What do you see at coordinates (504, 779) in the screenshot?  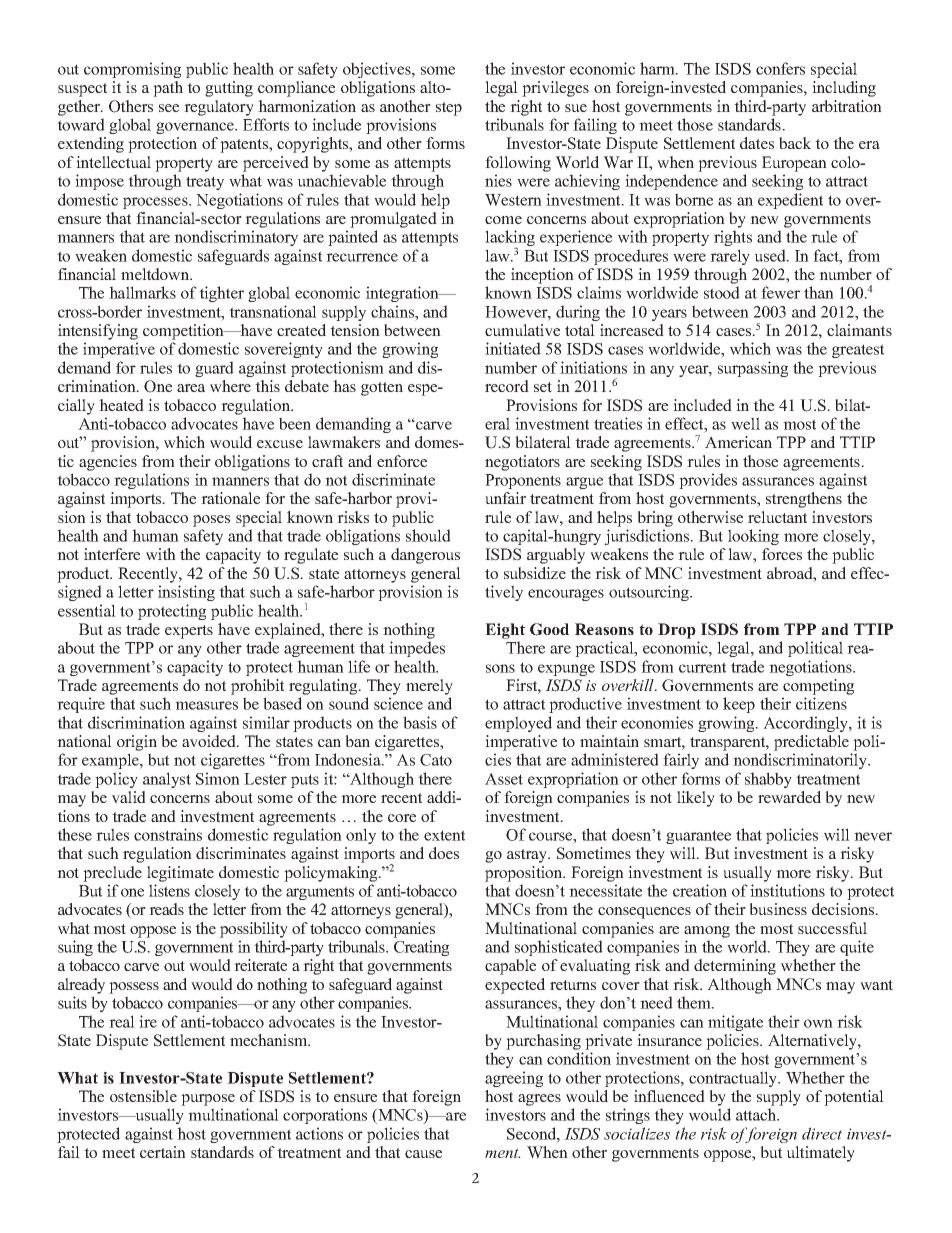 I see `Asset` at bounding box center [504, 779].
